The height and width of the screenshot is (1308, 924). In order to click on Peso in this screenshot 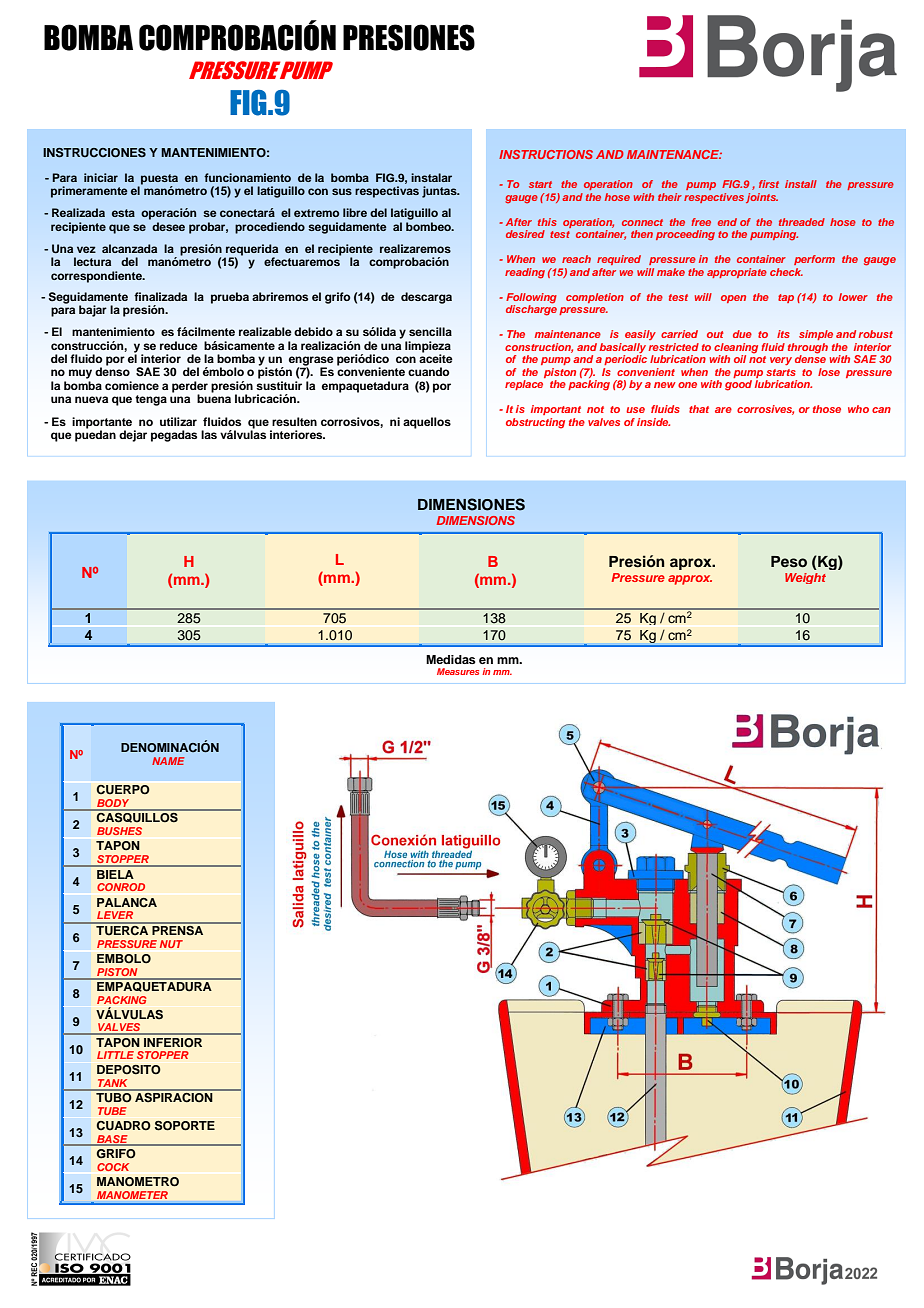, I will do `click(789, 562)`.
